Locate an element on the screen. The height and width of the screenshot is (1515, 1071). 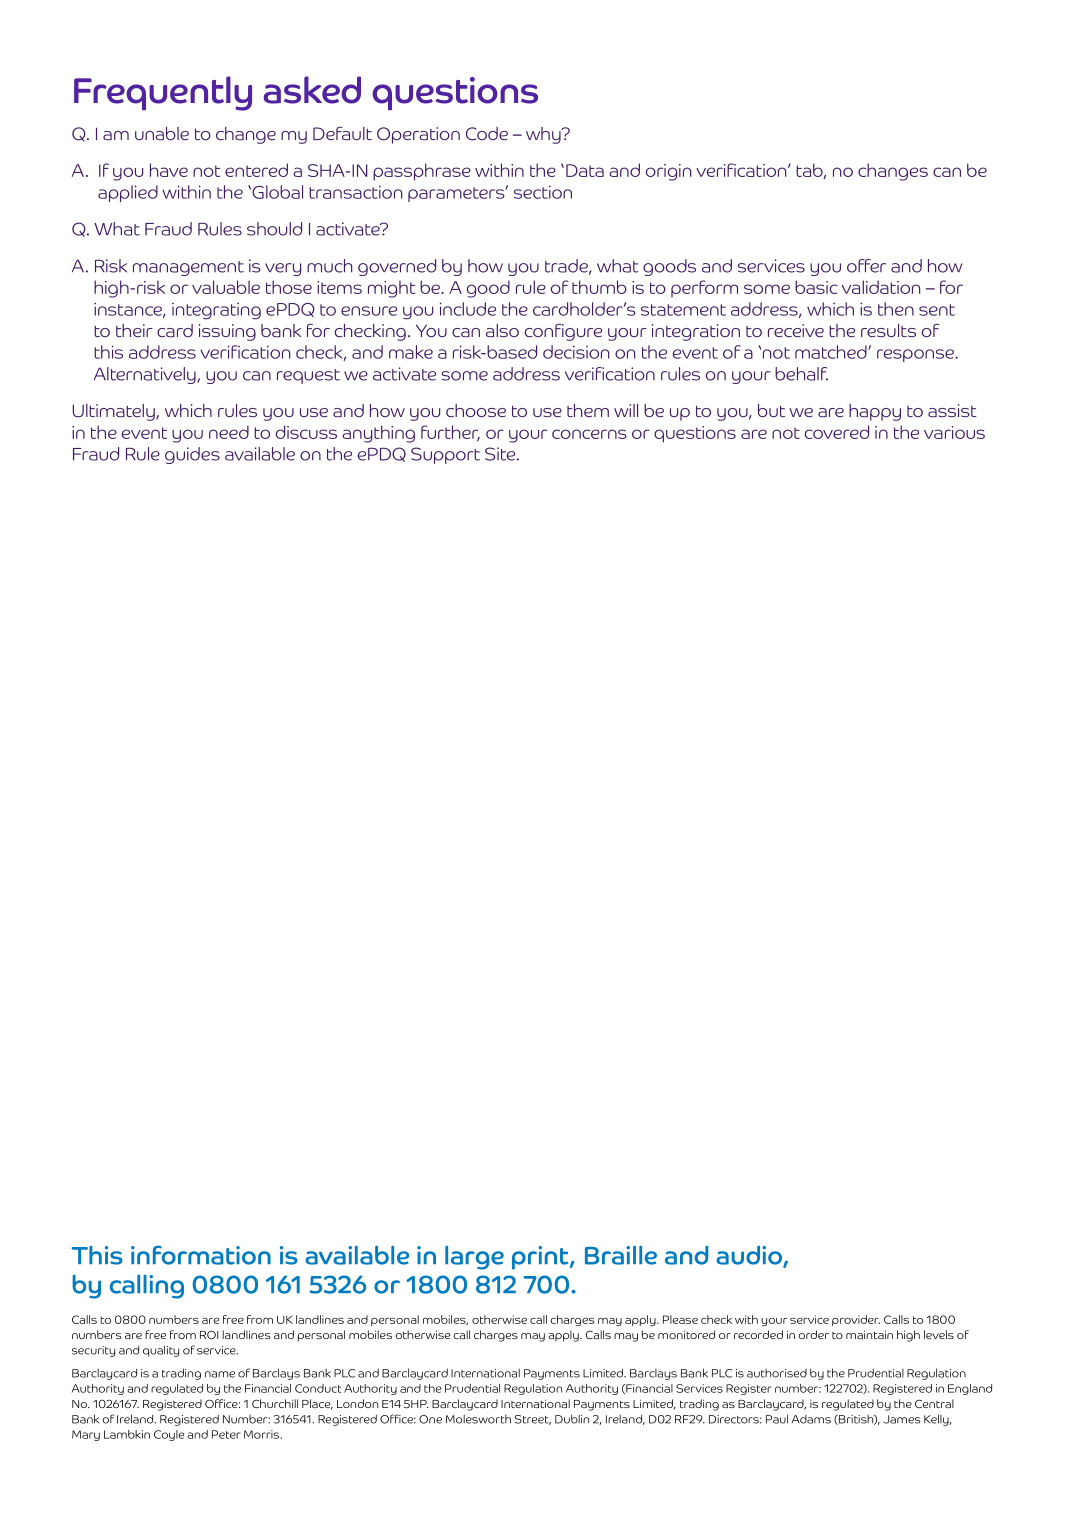
why is located at coordinates (544, 135).
